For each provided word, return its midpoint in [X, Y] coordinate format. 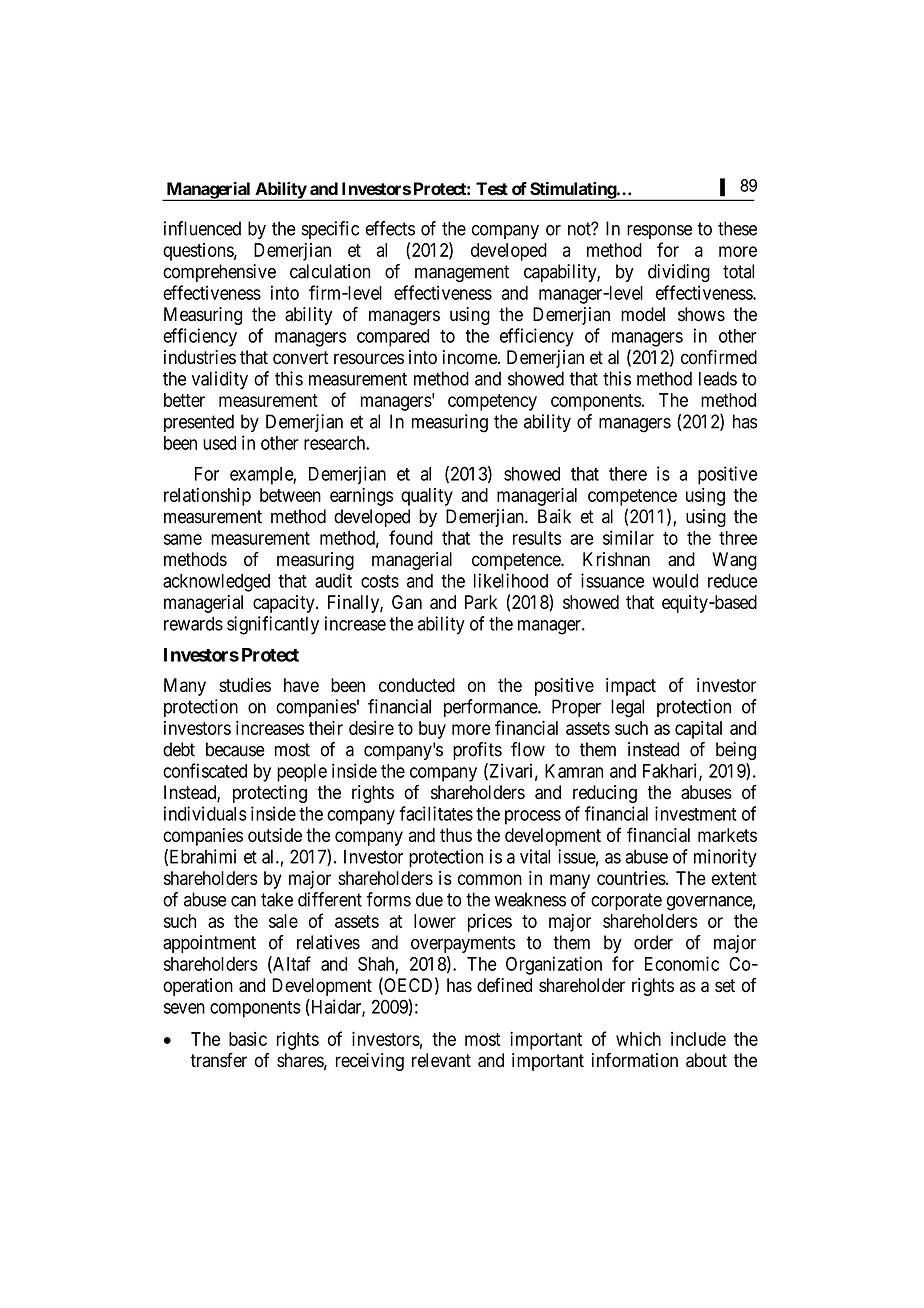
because [235, 749]
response [659, 232]
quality [427, 497]
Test [492, 189]
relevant [441, 1060]
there [628, 474]
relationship [207, 497]
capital [698, 730]
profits [477, 751]
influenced [202, 228]
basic [248, 1039]
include [698, 1039]
